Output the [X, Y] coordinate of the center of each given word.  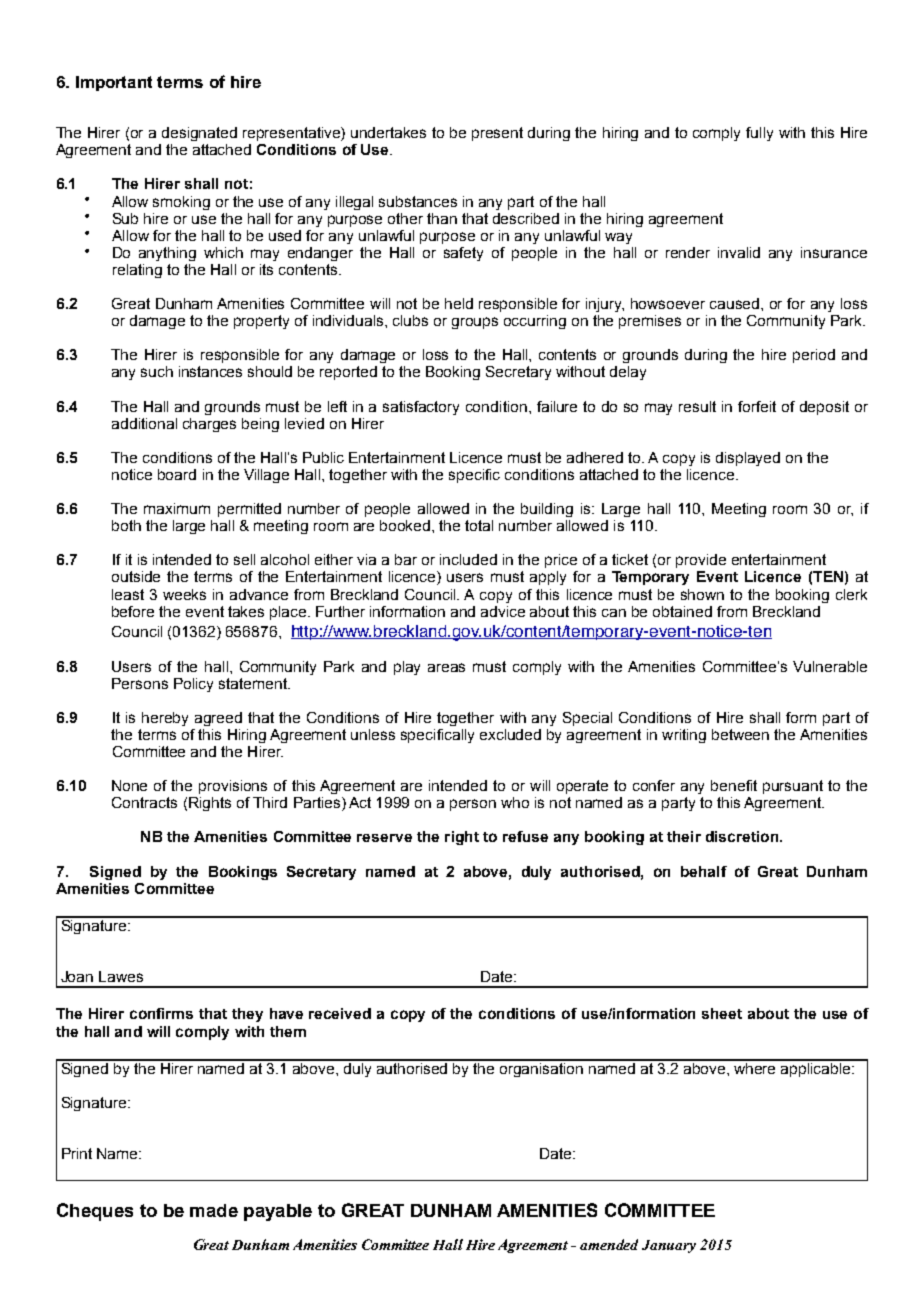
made [214, 1210]
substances [418, 201]
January [669, 1246]
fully [759, 134]
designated [199, 134]
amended [609, 1244]
